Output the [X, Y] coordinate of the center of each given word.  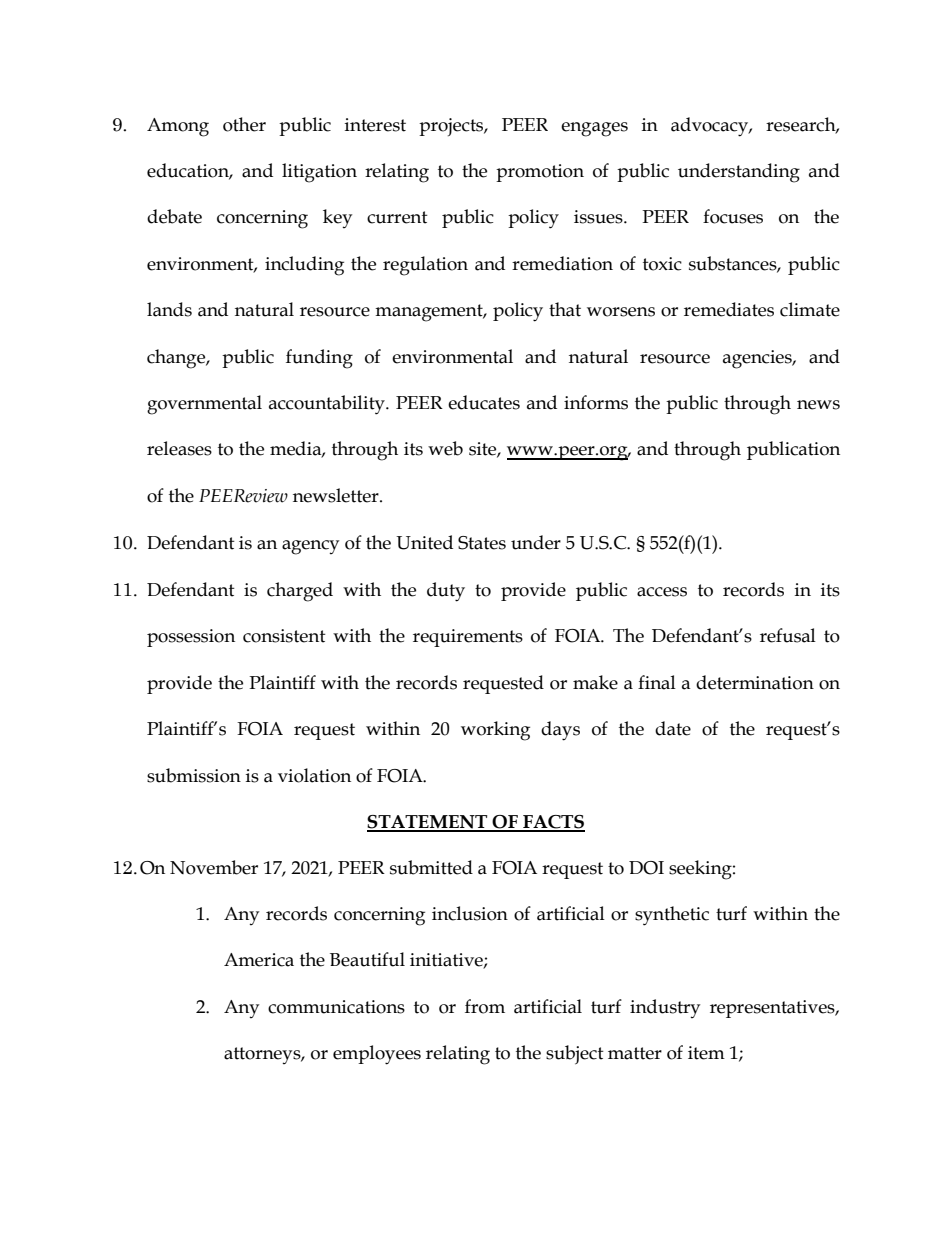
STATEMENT [428, 823]
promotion [540, 173]
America [259, 960]
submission [194, 775]
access [662, 592]
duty [446, 592]
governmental [204, 405]
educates [484, 402]
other [244, 124]
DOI [646, 868]
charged [300, 592]
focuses [733, 216]
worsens [621, 312]
